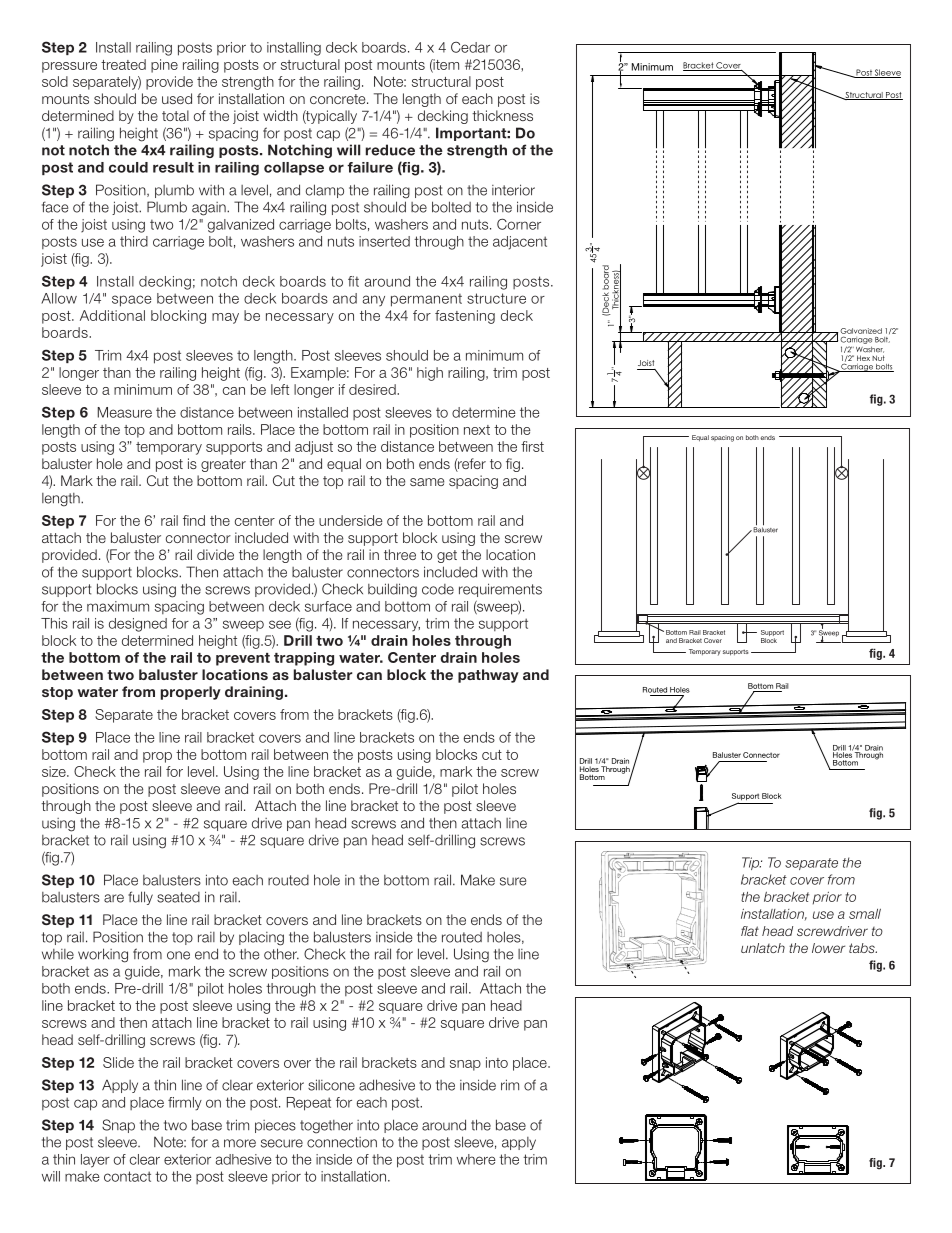  What do you see at coordinates (55, 771) in the image?
I see `size` at bounding box center [55, 771].
